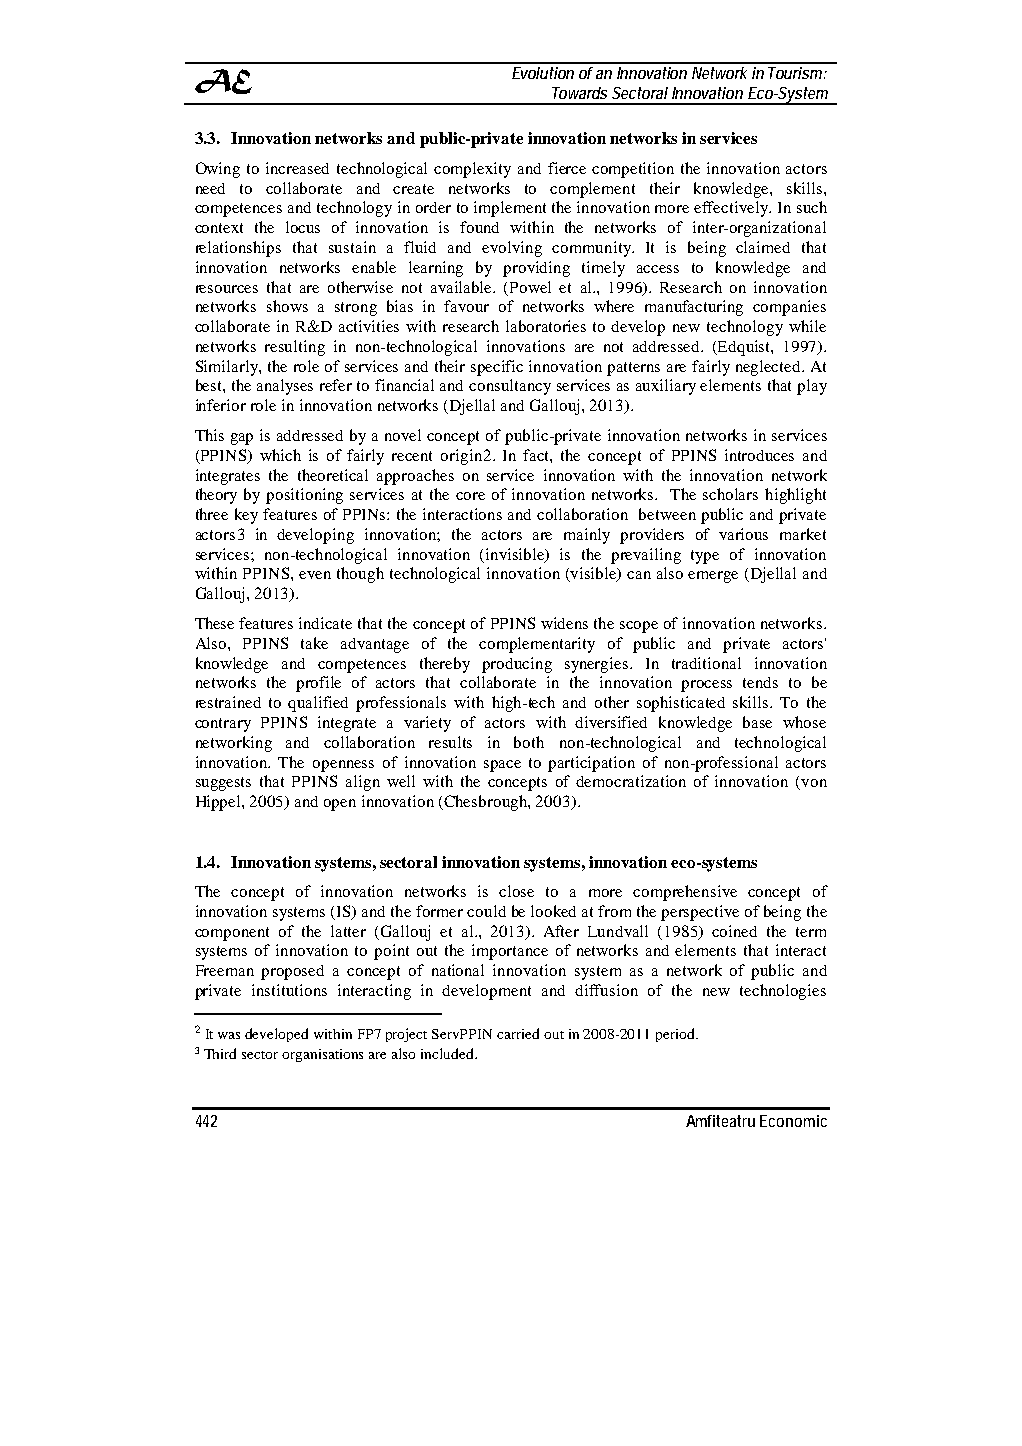  Describe the element at coordinates (757, 722) in the document. I see `base` at that location.
